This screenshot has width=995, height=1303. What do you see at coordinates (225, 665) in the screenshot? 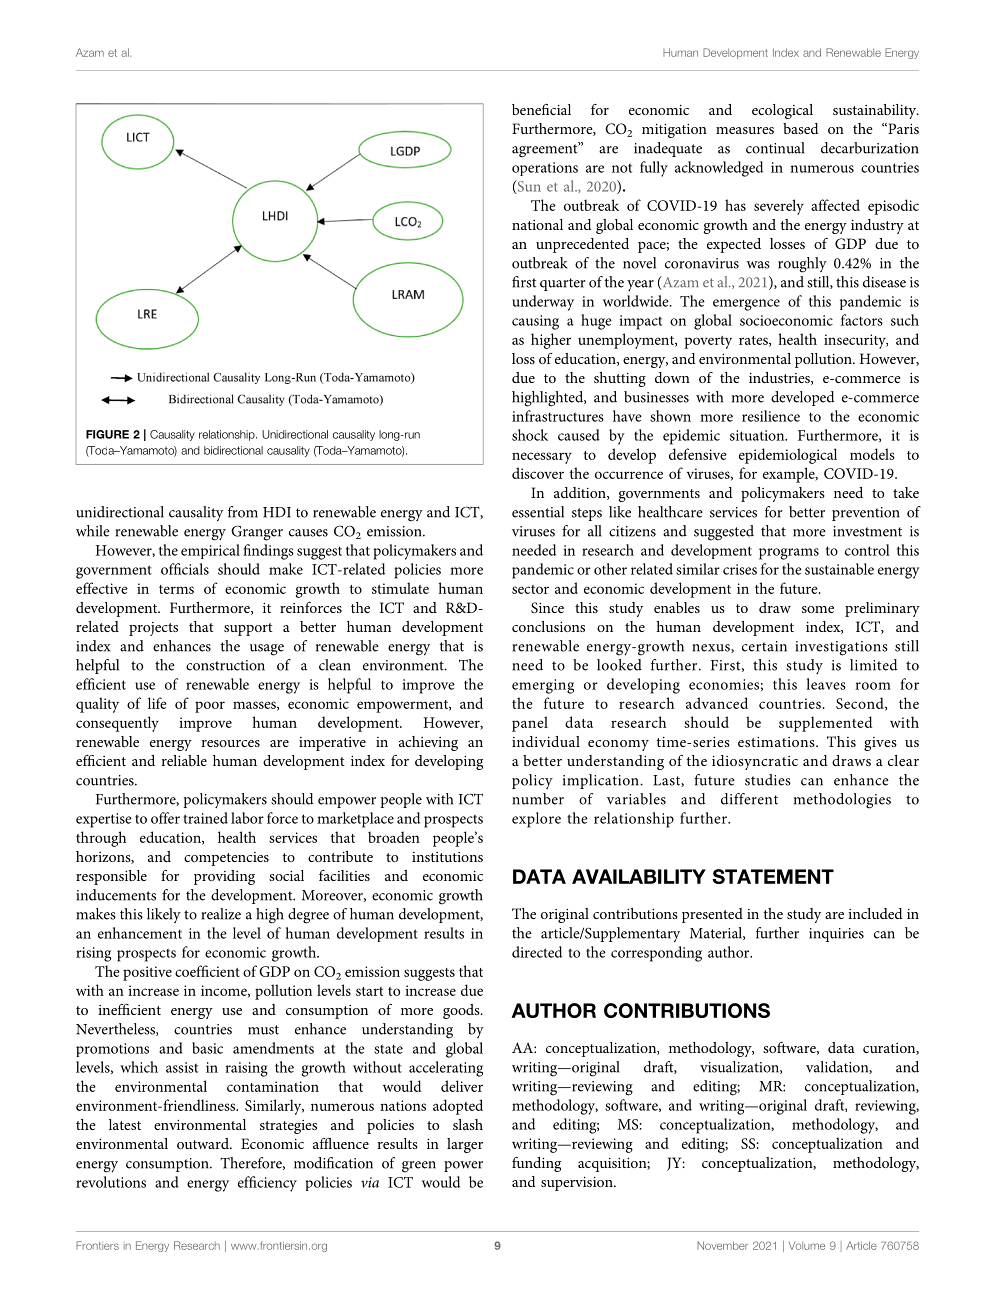
I see `construction` at bounding box center [225, 665].
